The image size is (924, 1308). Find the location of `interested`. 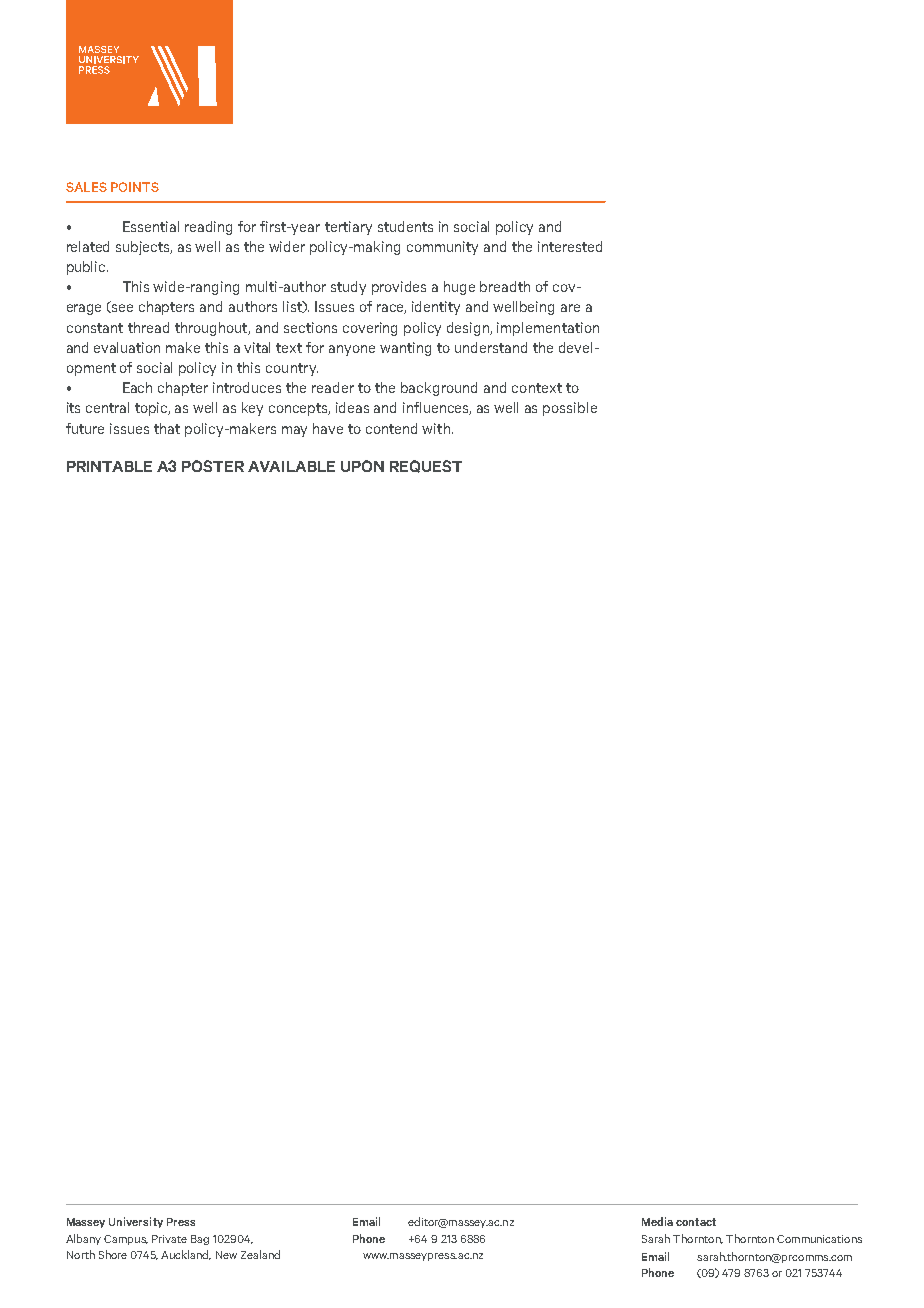

interested is located at coordinates (570, 246).
